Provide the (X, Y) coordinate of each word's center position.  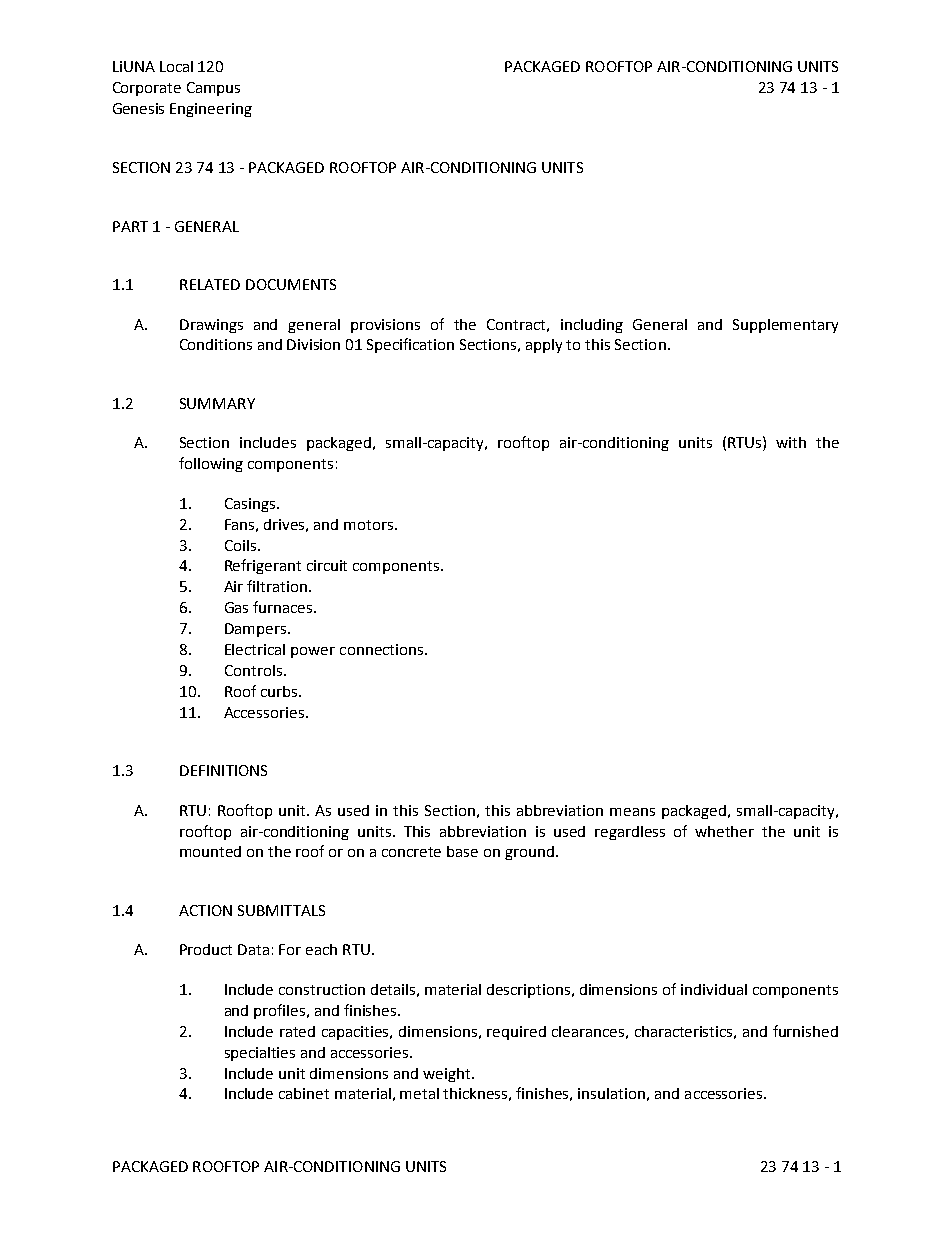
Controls (253, 670)
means (632, 812)
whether (724, 831)
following (211, 464)
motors (370, 525)
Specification (410, 345)
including (592, 326)
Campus (213, 89)
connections (381, 649)
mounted (210, 851)
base (462, 851)
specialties (260, 1054)
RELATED (210, 284)
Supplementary (785, 326)
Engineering (211, 110)
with (791, 442)
